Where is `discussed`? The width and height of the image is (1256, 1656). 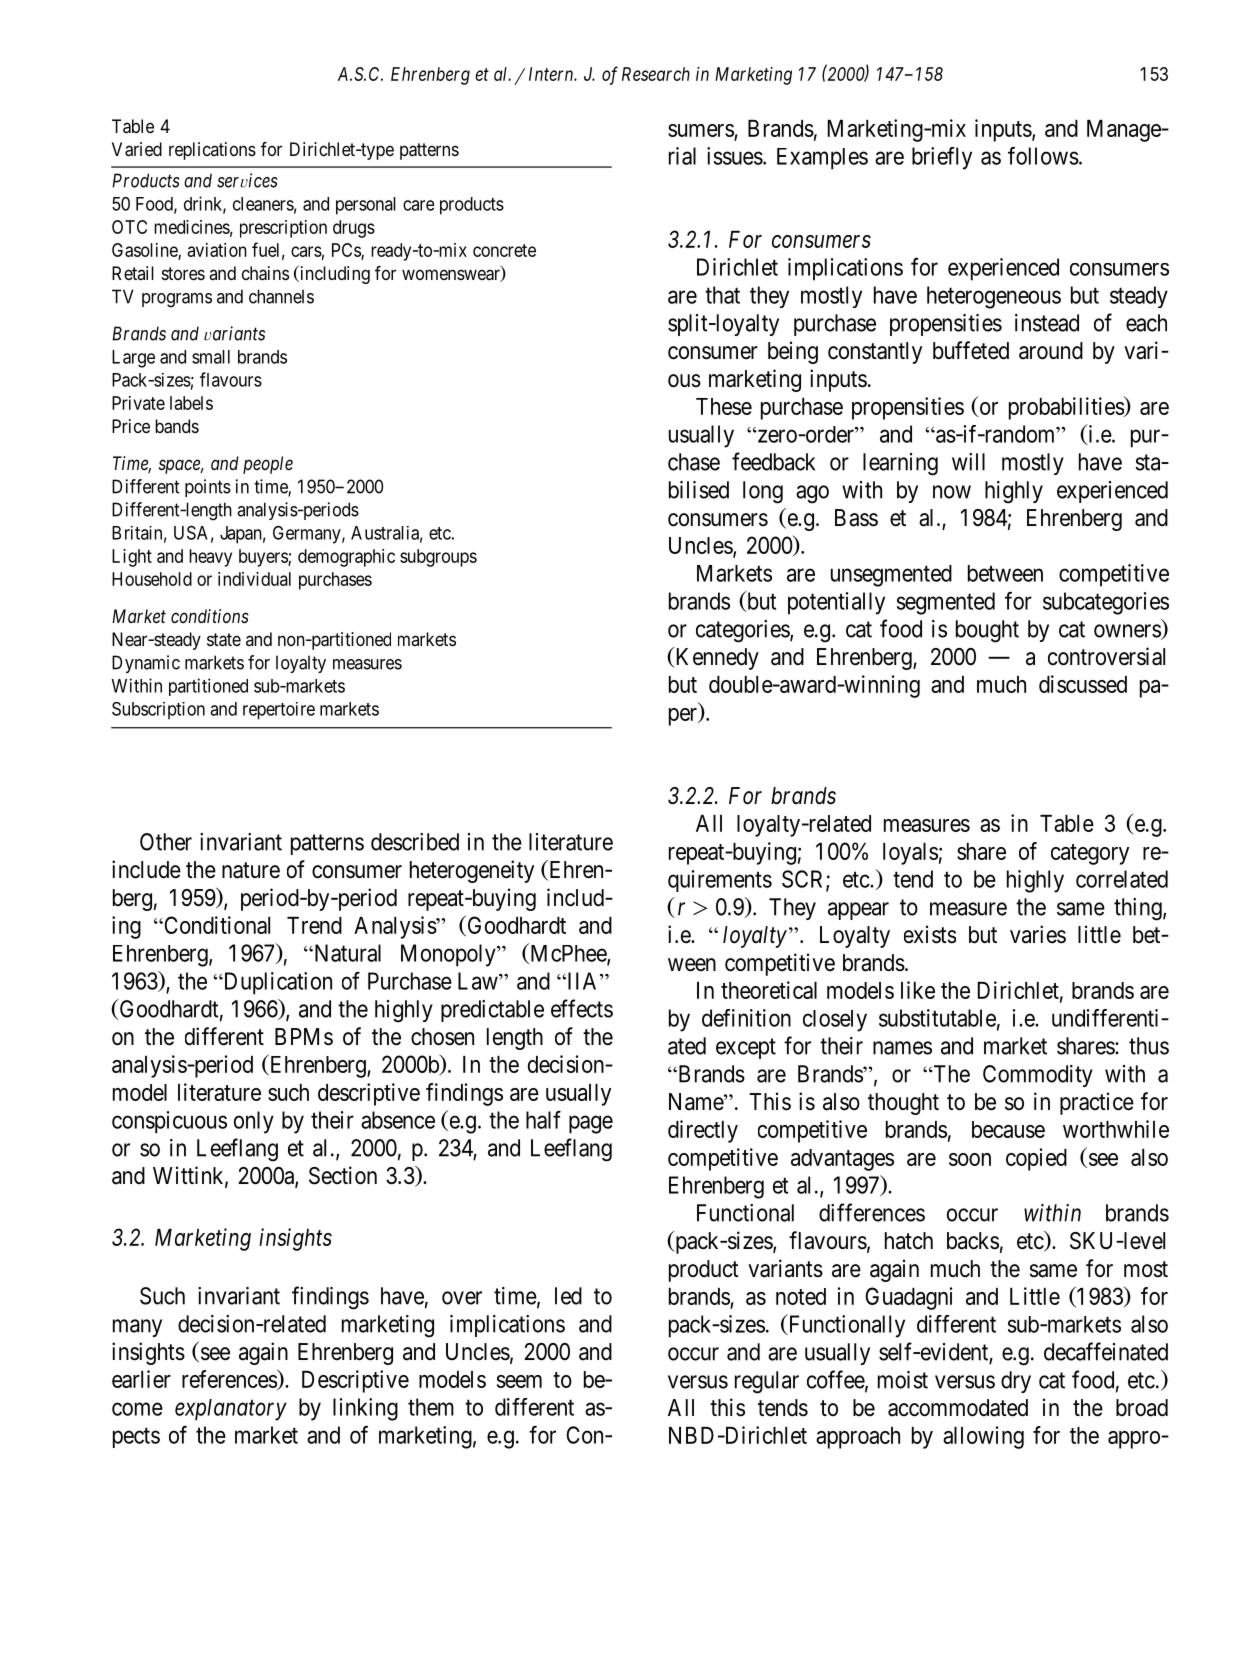
discussed is located at coordinates (1083, 684).
